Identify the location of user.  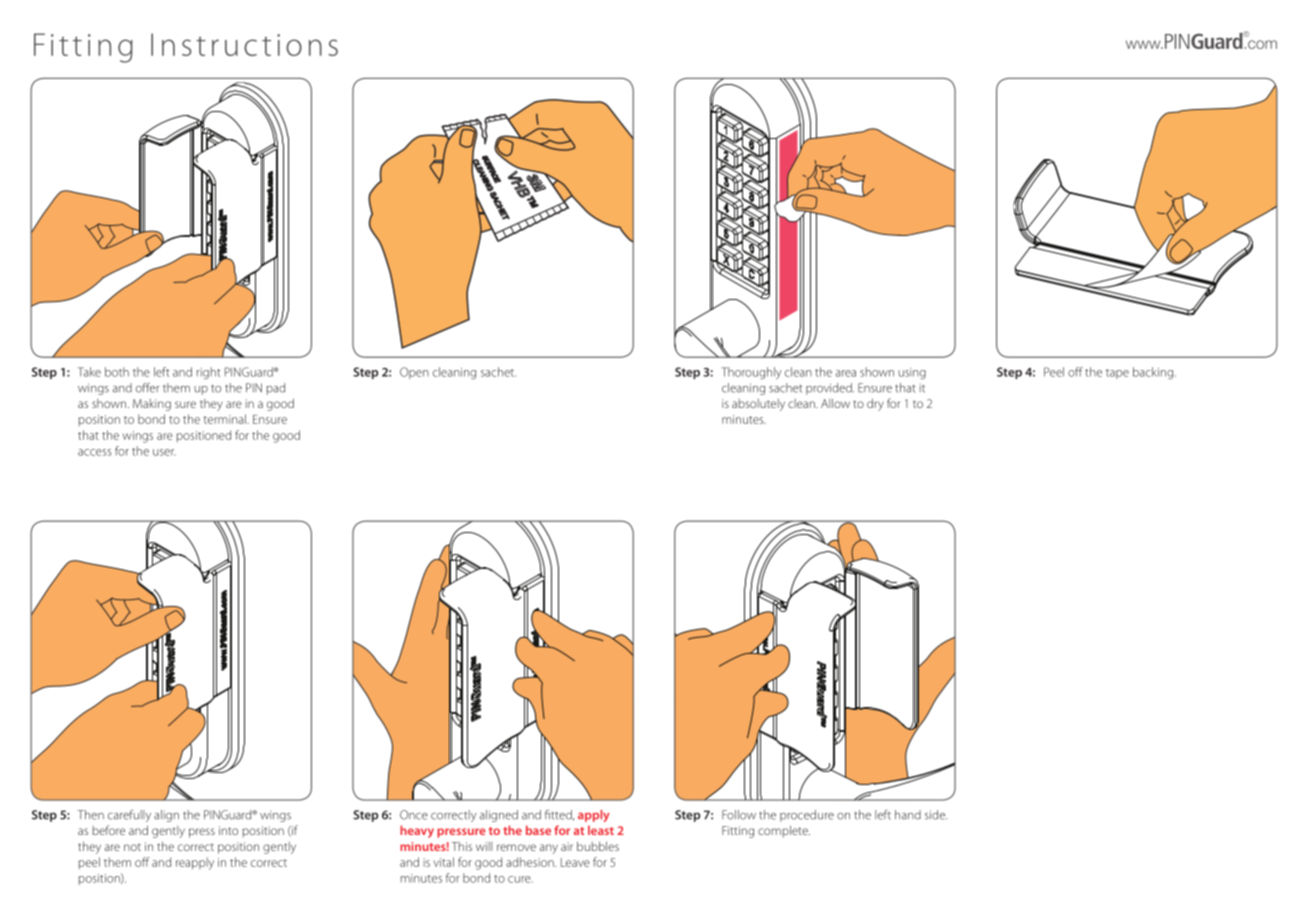
(164, 452).
